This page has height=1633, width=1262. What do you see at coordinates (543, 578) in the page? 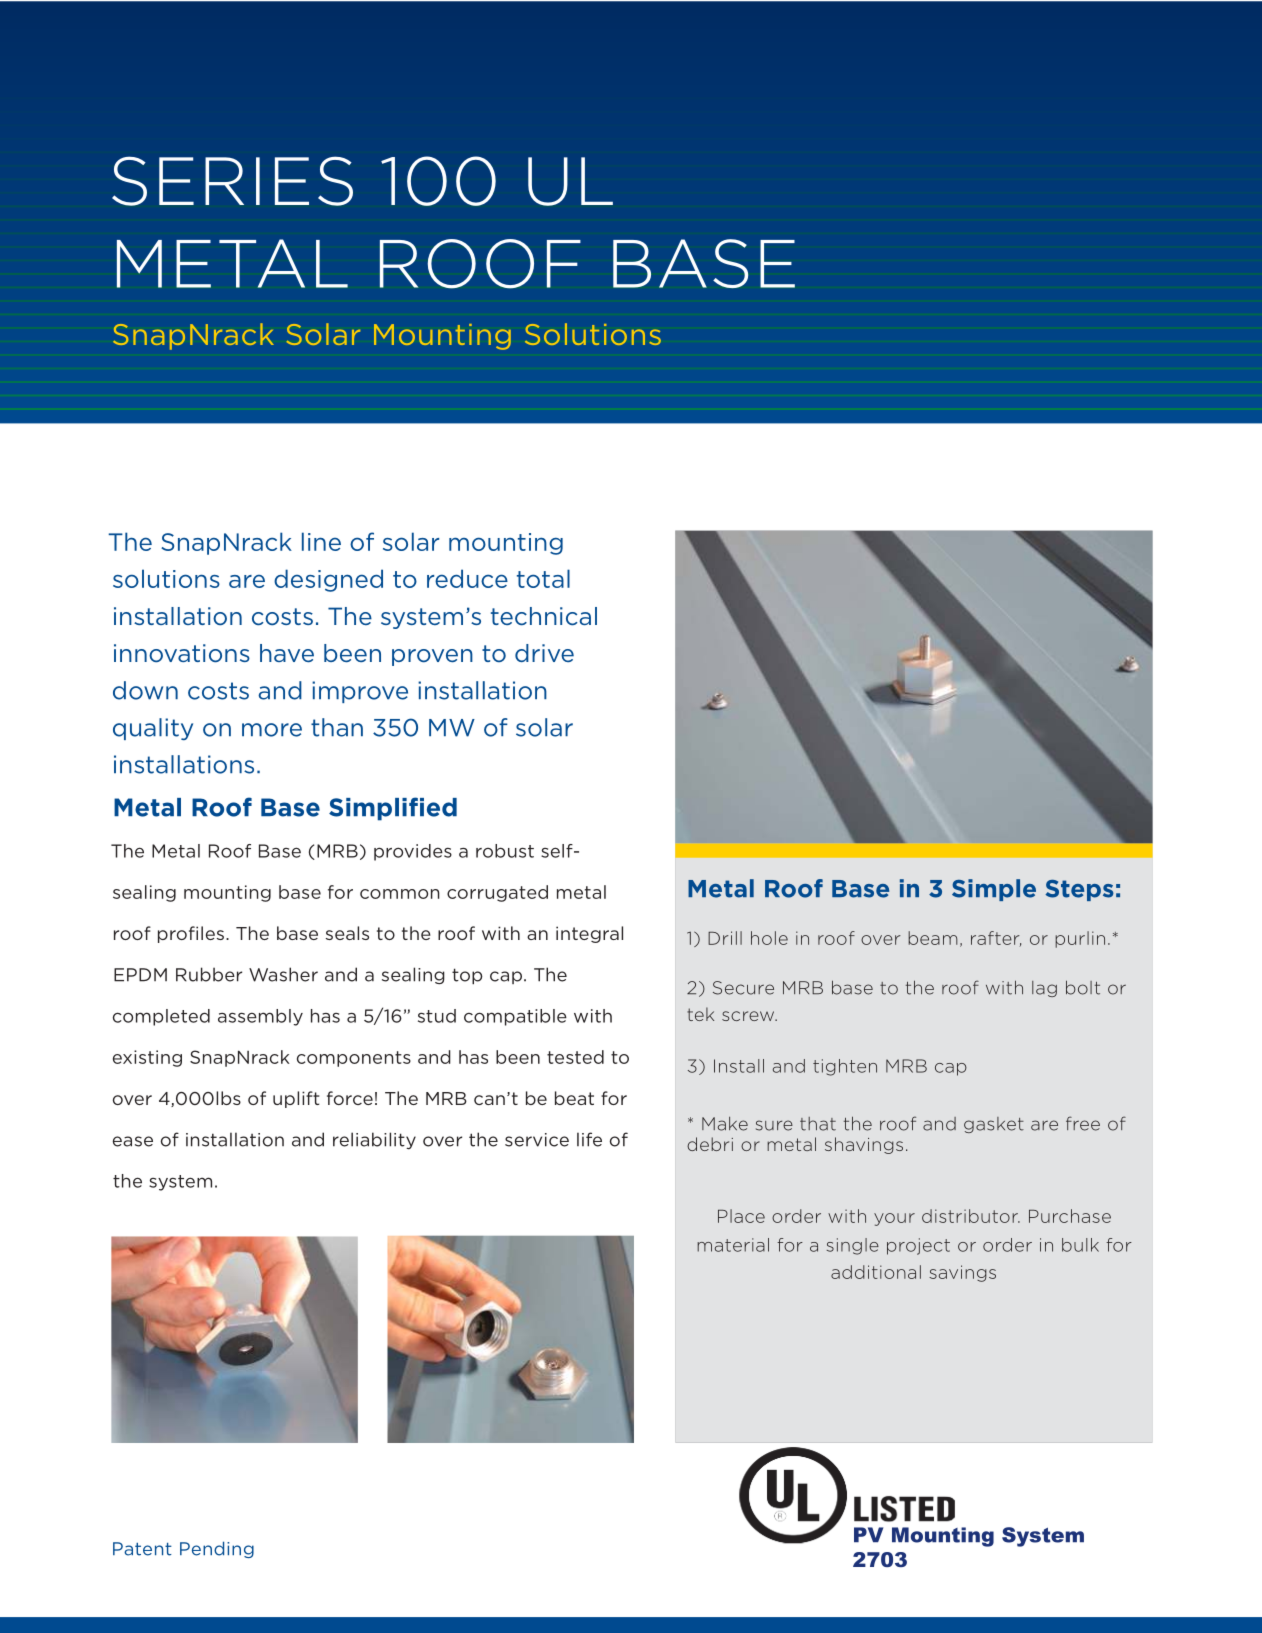
I see `total` at bounding box center [543, 578].
